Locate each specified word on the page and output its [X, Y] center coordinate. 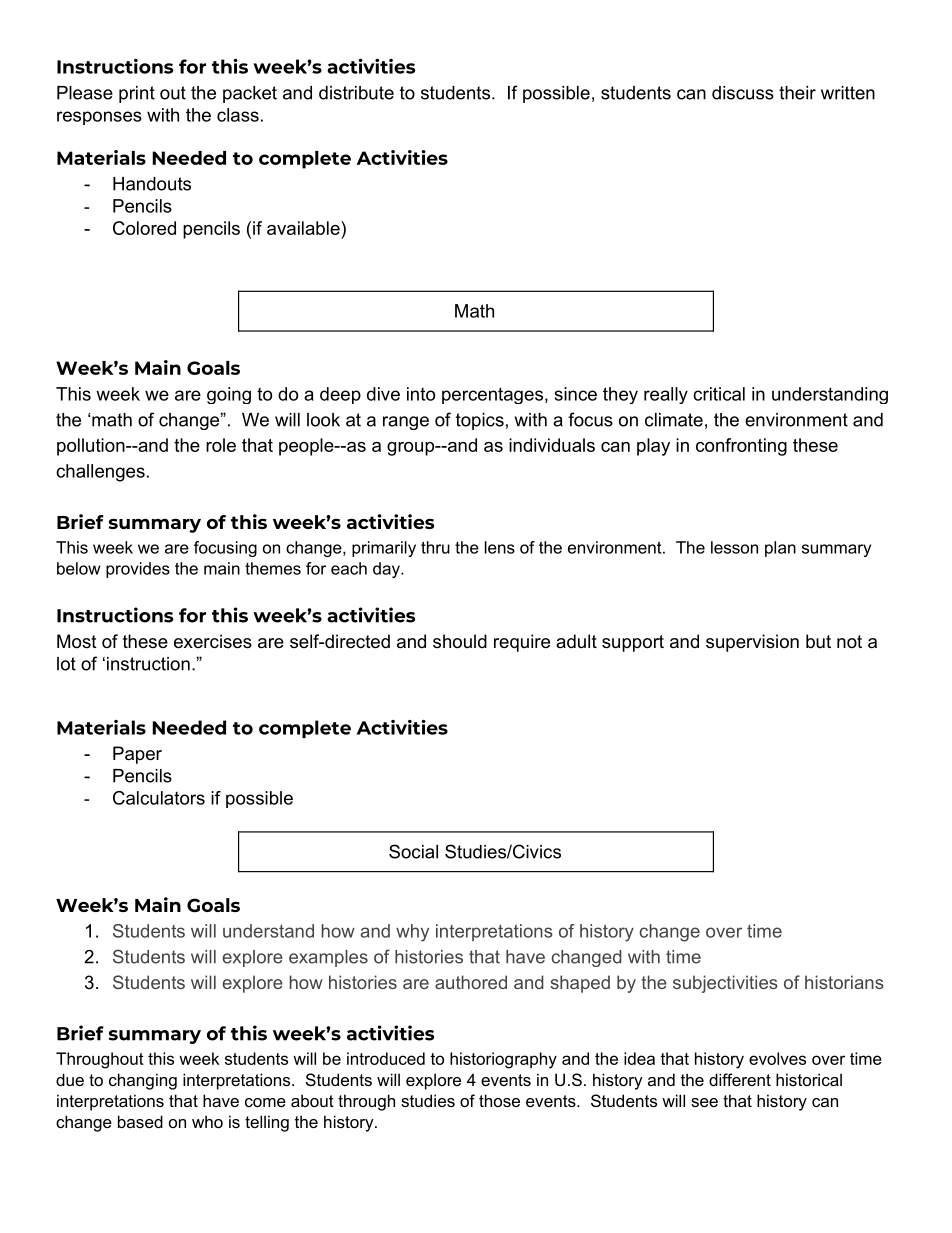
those [499, 1100]
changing [143, 1081]
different [740, 1079]
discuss [743, 93]
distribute [356, 93]
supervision [752, 643]
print [137, 94]
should [460, 641]
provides [138, 570]
